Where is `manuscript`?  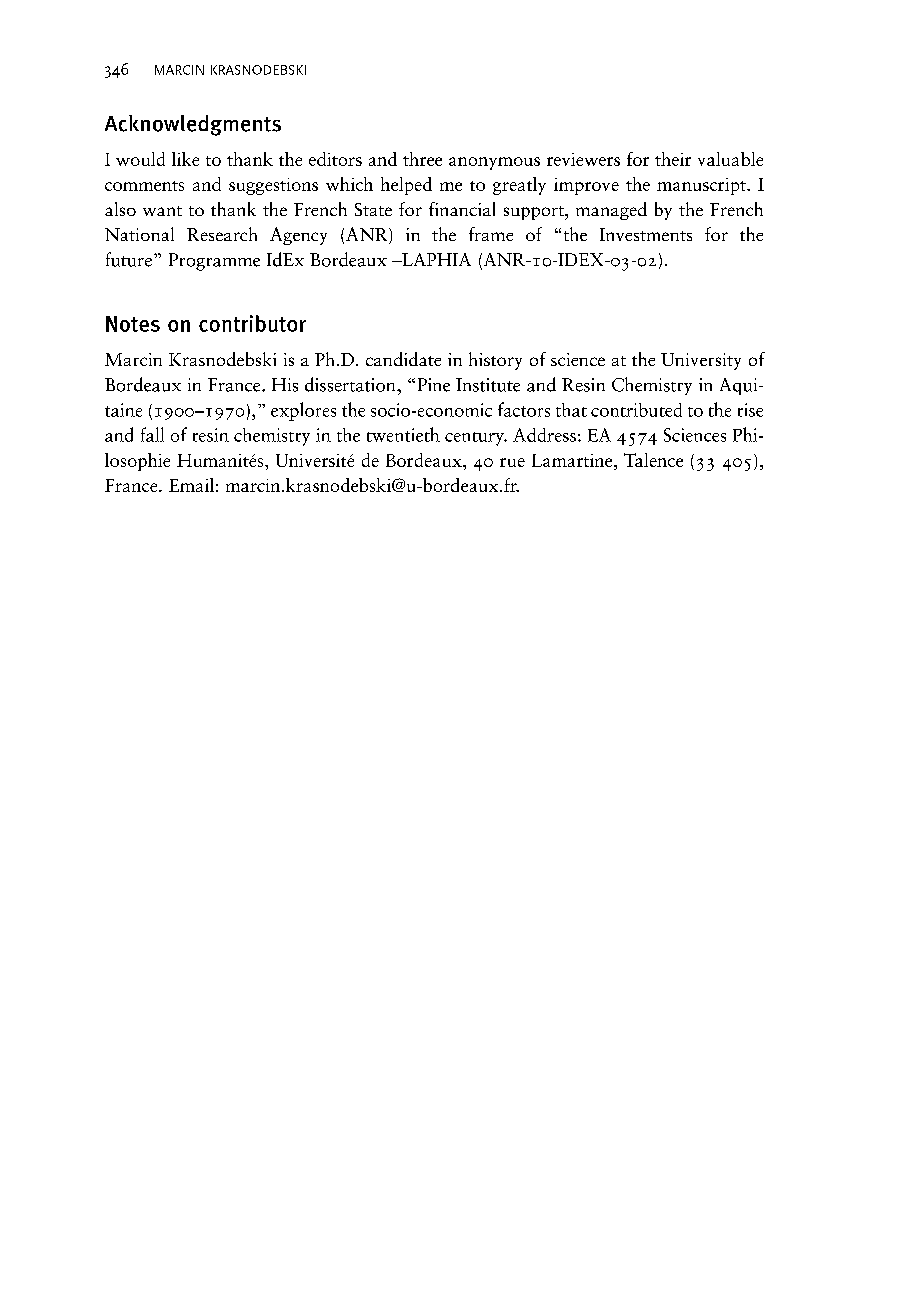 manuscript is located at coordinates (702, 186).
